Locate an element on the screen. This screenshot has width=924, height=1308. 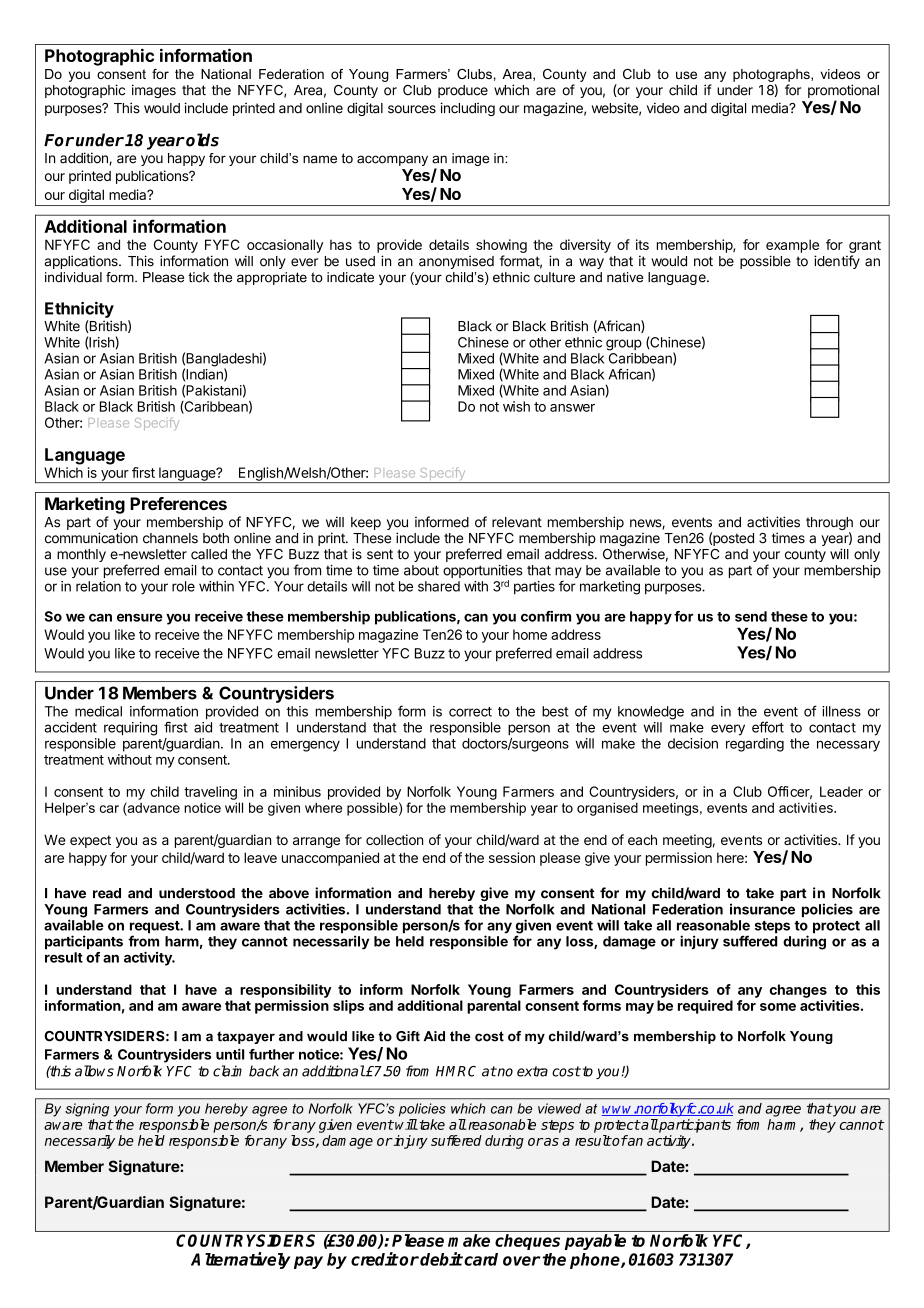
olds is located at coordinates (201, 140).
